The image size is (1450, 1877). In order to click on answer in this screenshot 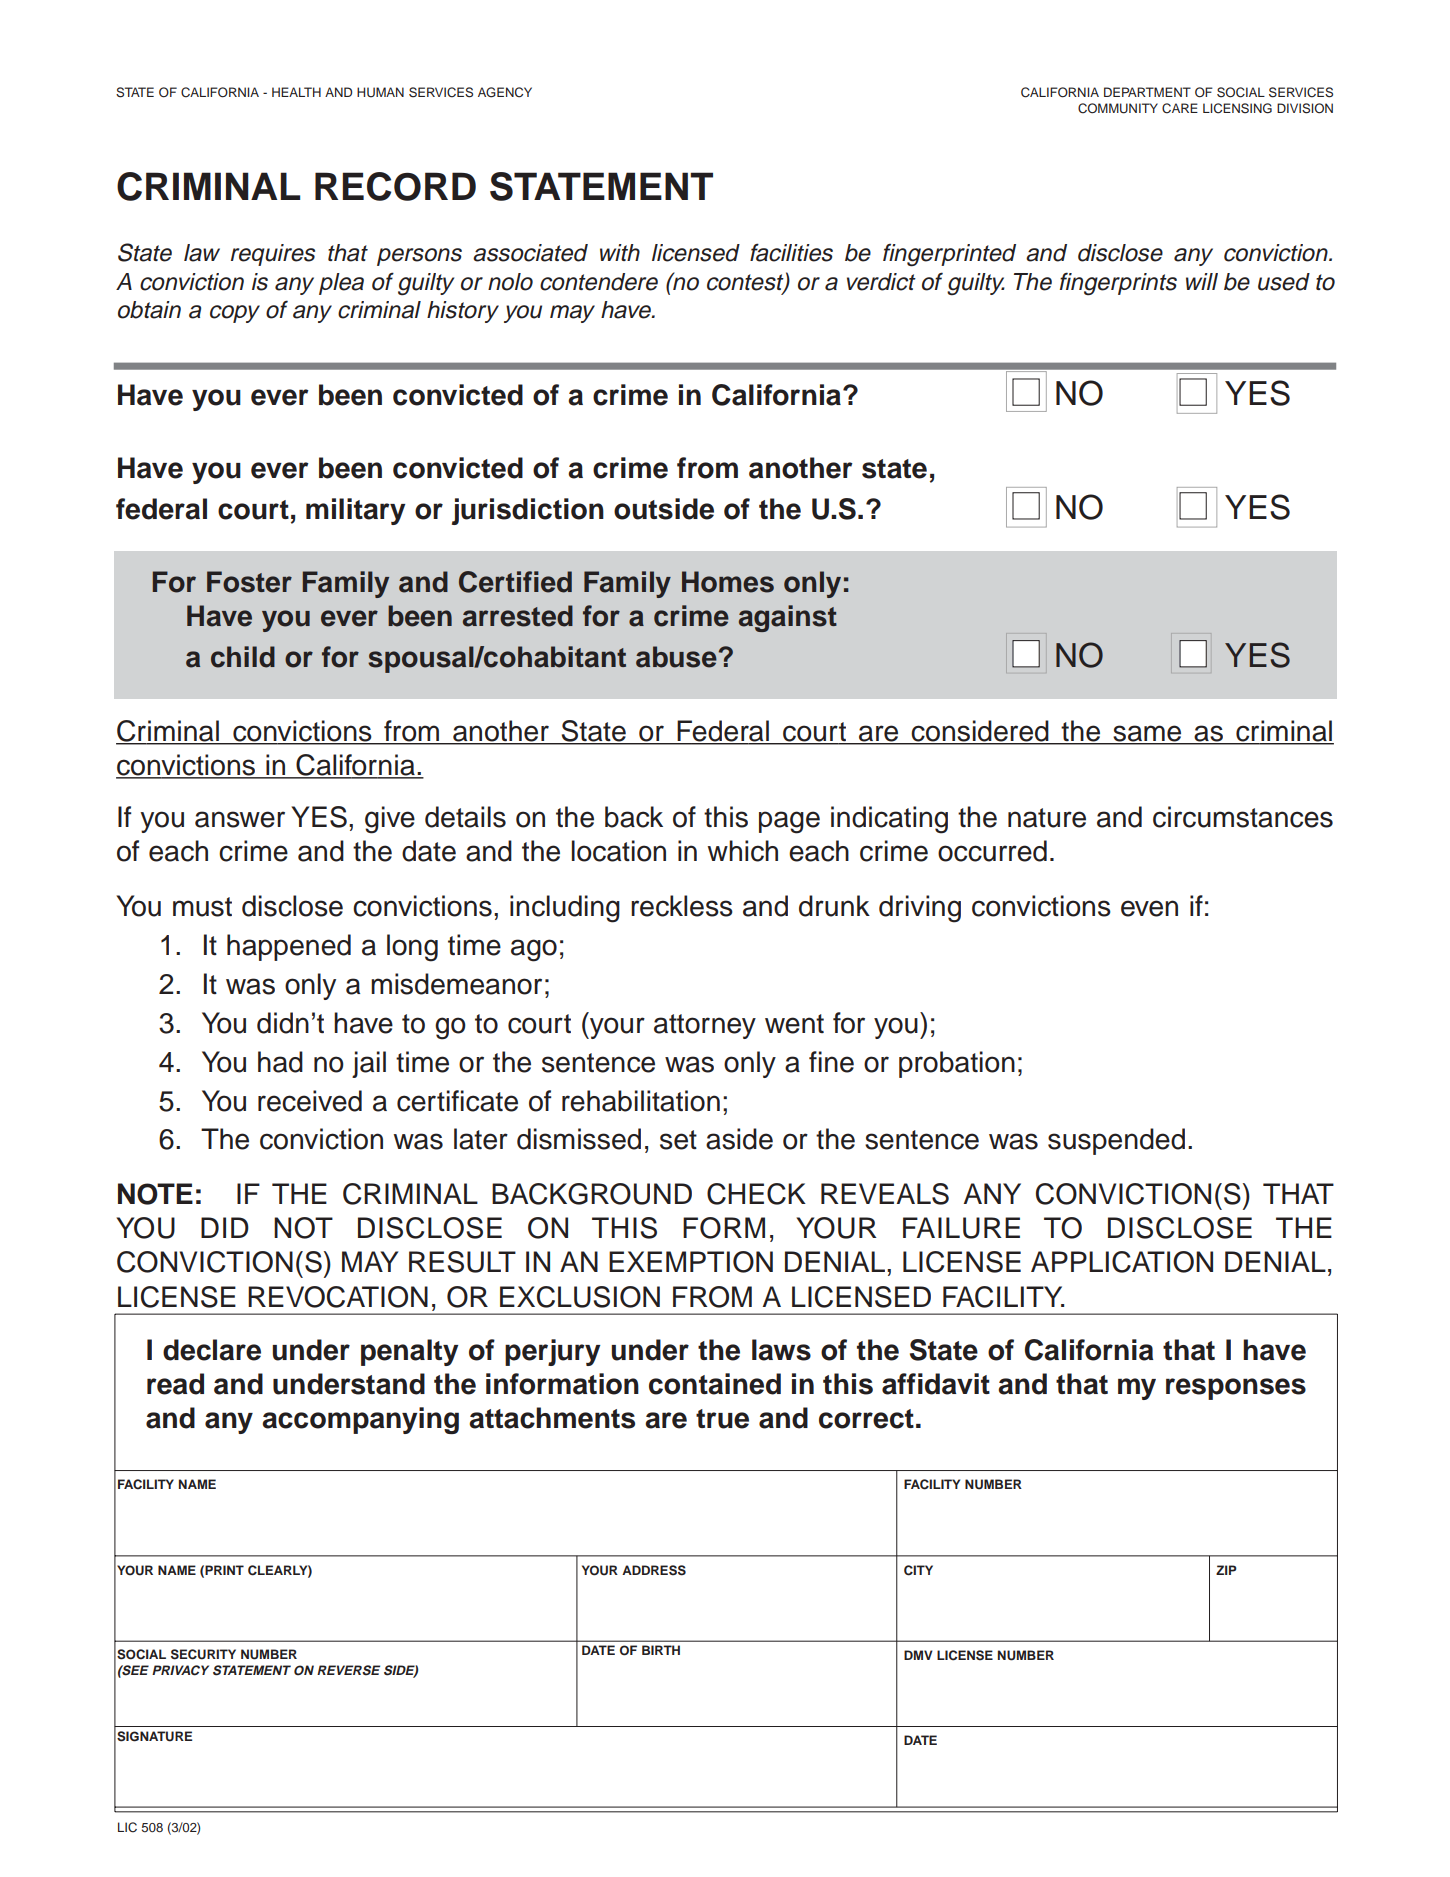, I will do `click(240, 819)`.
